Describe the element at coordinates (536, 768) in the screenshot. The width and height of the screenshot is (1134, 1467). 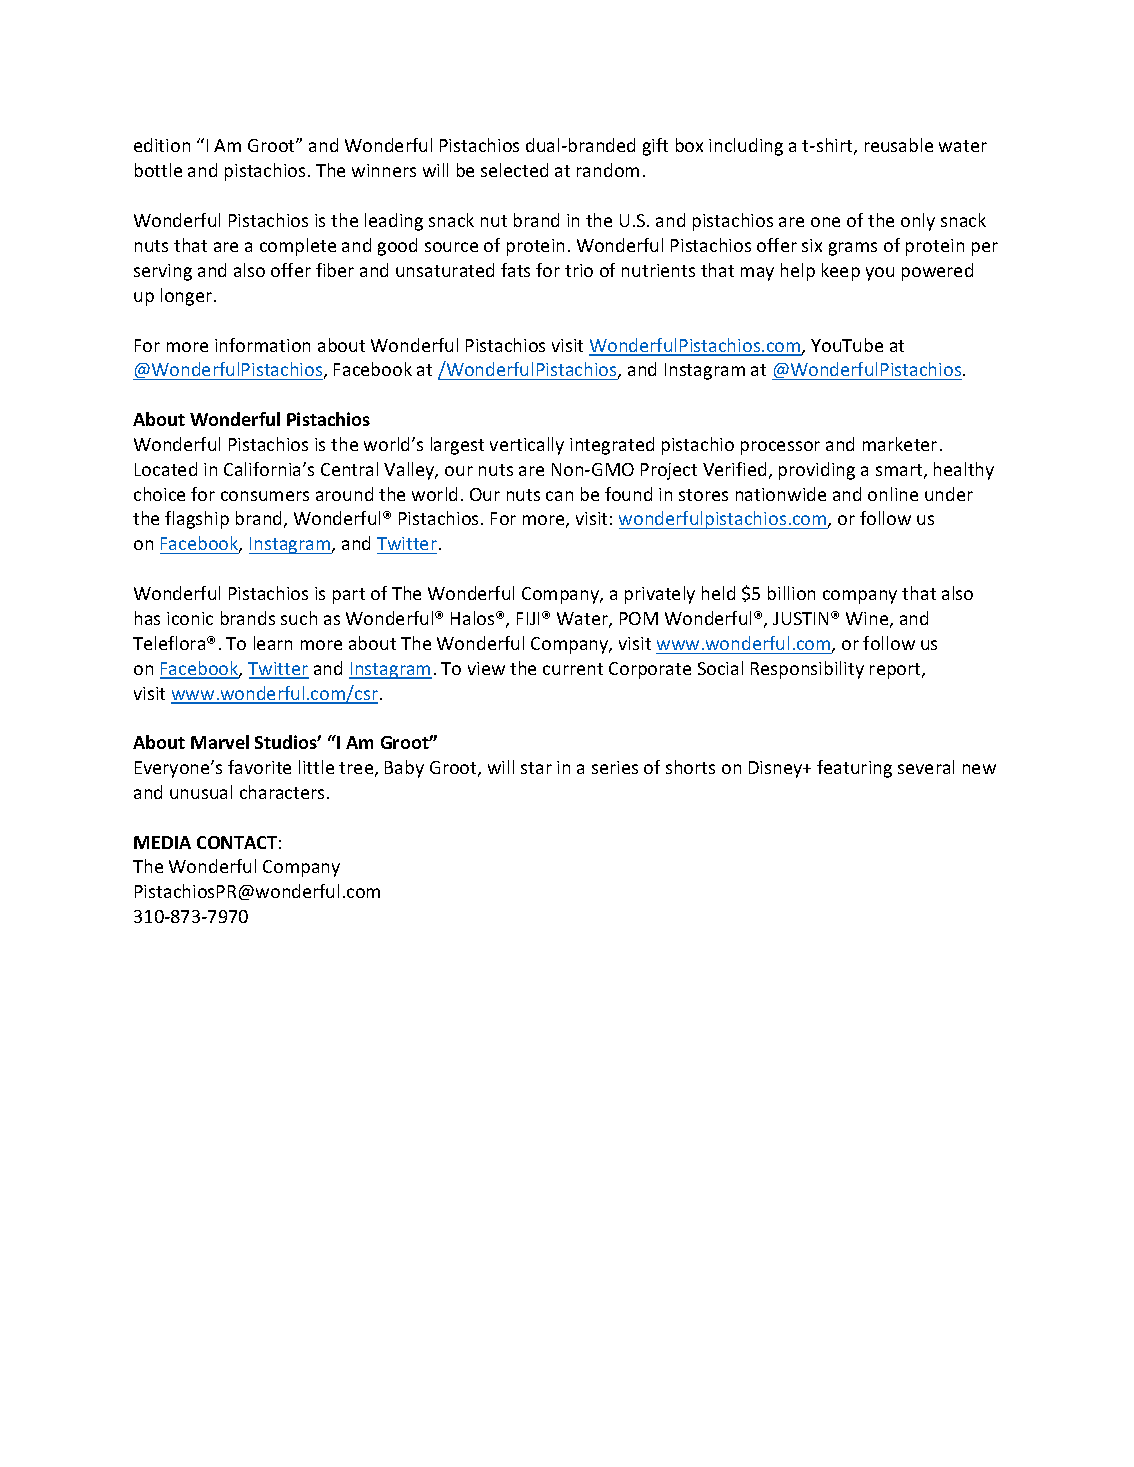
I see `star` at that location.
